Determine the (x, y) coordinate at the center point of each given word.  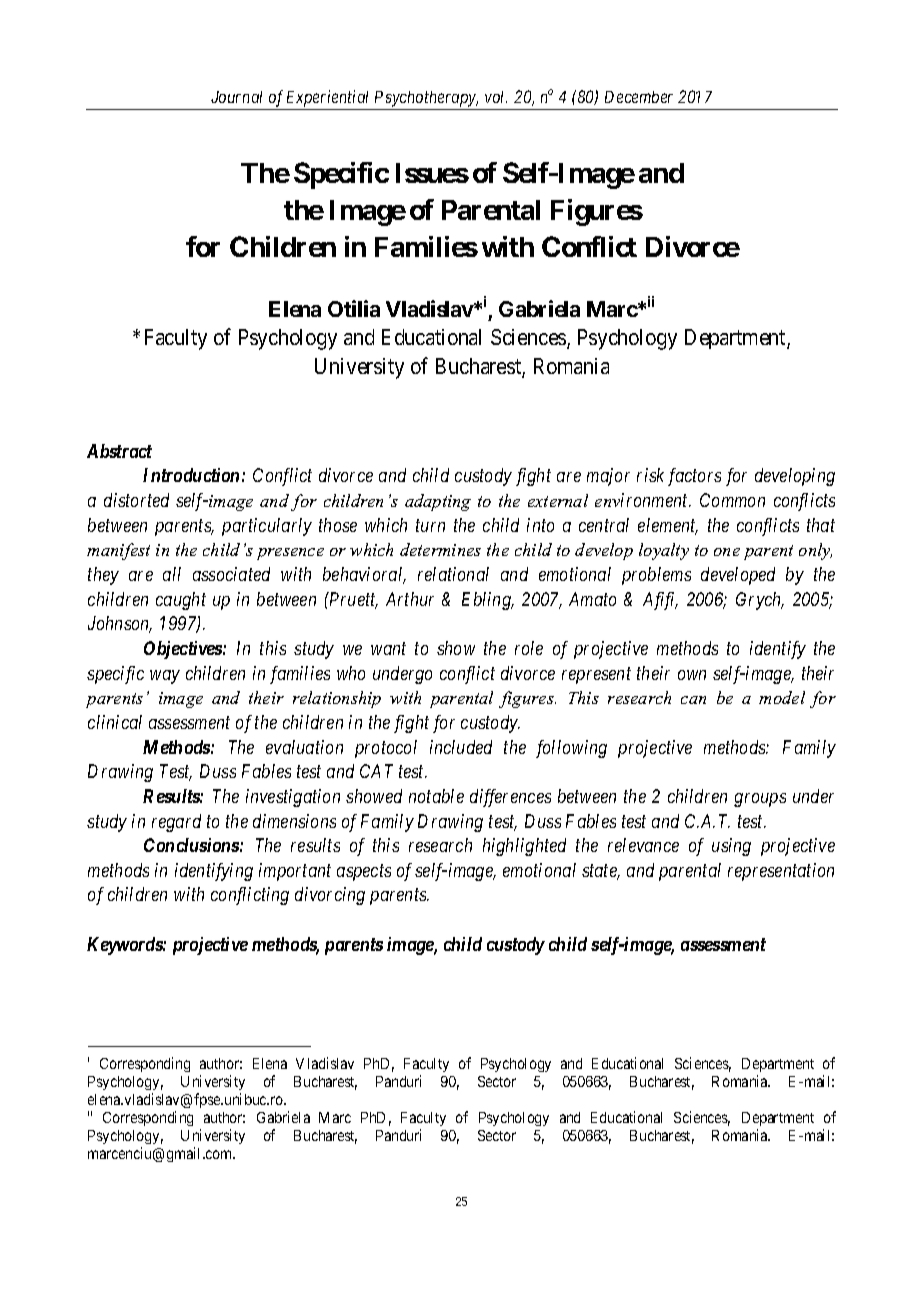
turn (430, 526)
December (639, 97)
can (693, 700)
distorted (136, 500)
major (608, 477)
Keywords (125, 946)
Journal (236, 97)
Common (732, 500)
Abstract (119, 451)
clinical (115, 722)
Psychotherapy (426, 99)
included (461, 747)
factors (694, 477)
